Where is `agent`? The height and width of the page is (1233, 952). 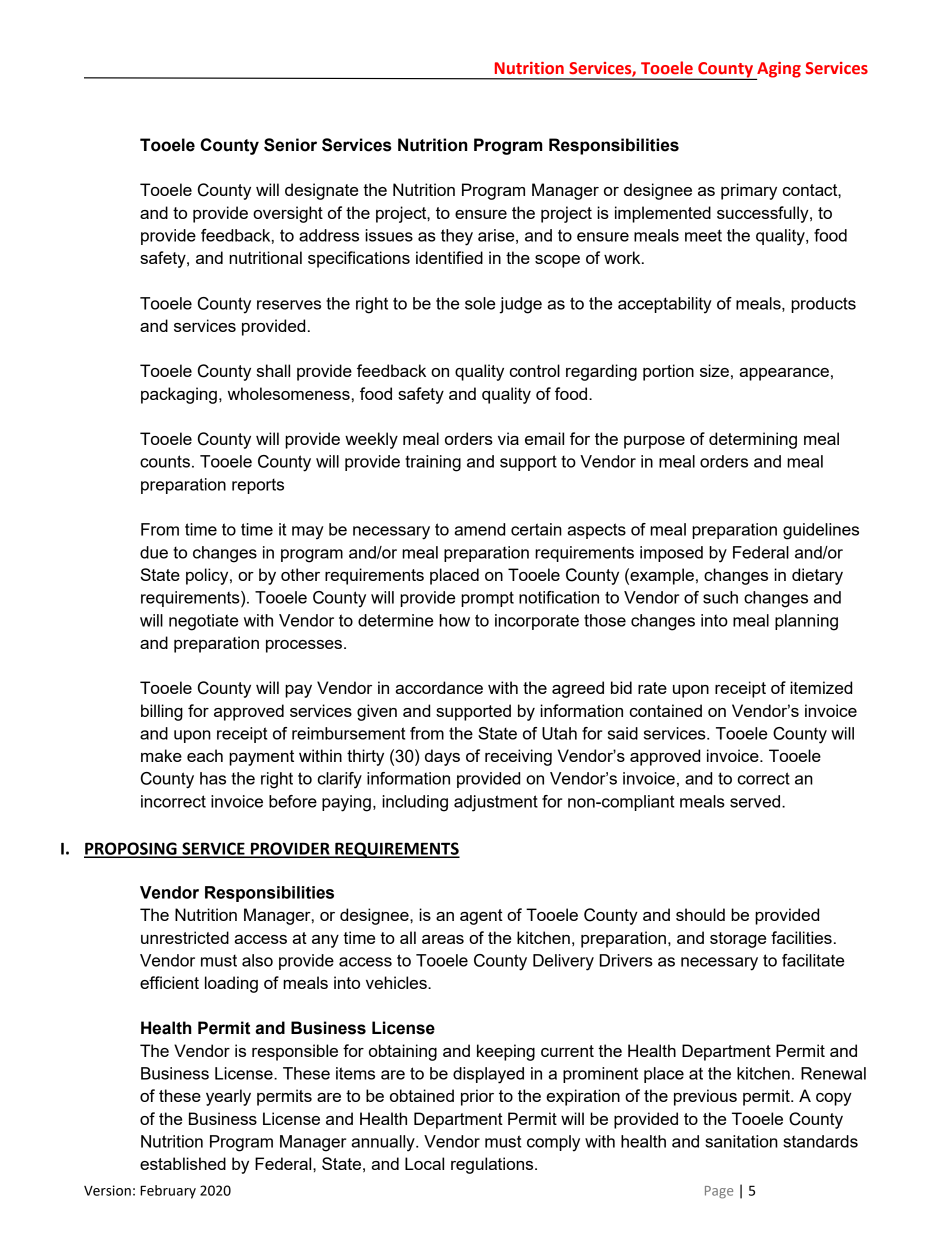
agent is located at coordinates (481, 917).
